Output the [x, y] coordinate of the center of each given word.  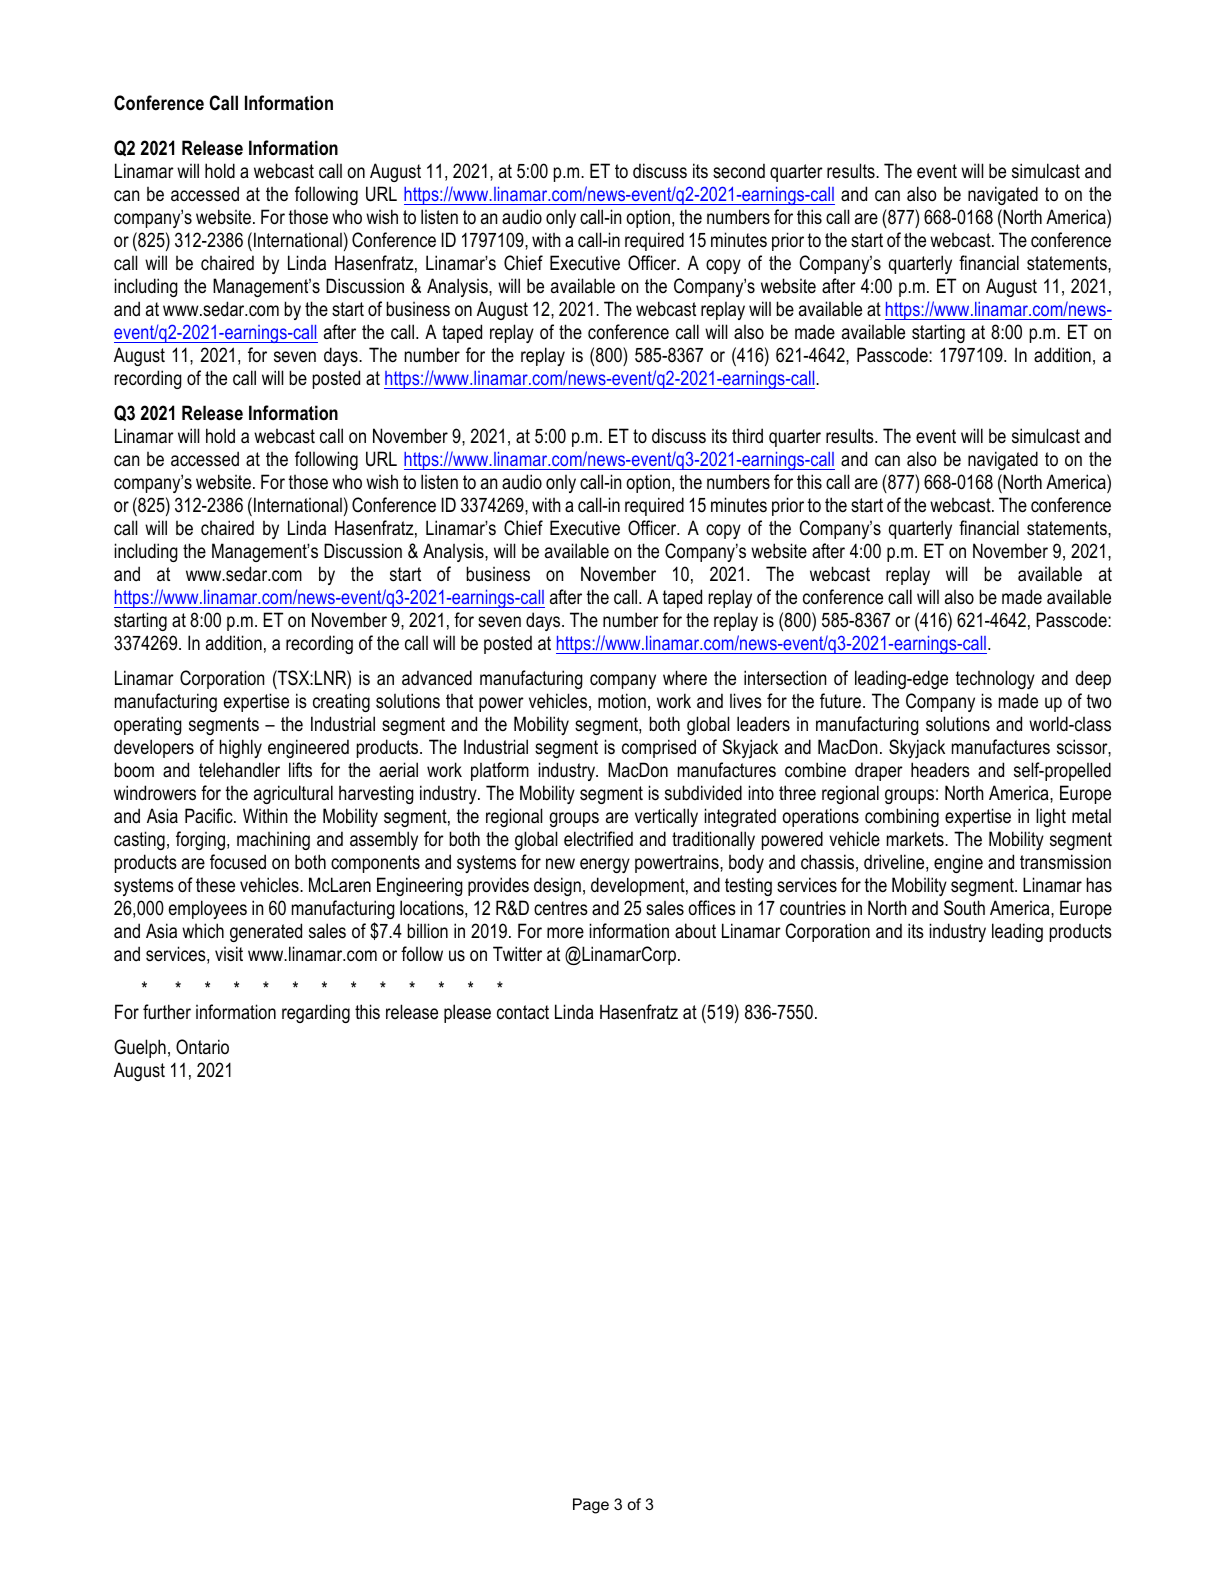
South [964, 908]
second [739, 171]
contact [523, 1012]
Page [591, 1506]
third [747, 435]
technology [995, 679]
